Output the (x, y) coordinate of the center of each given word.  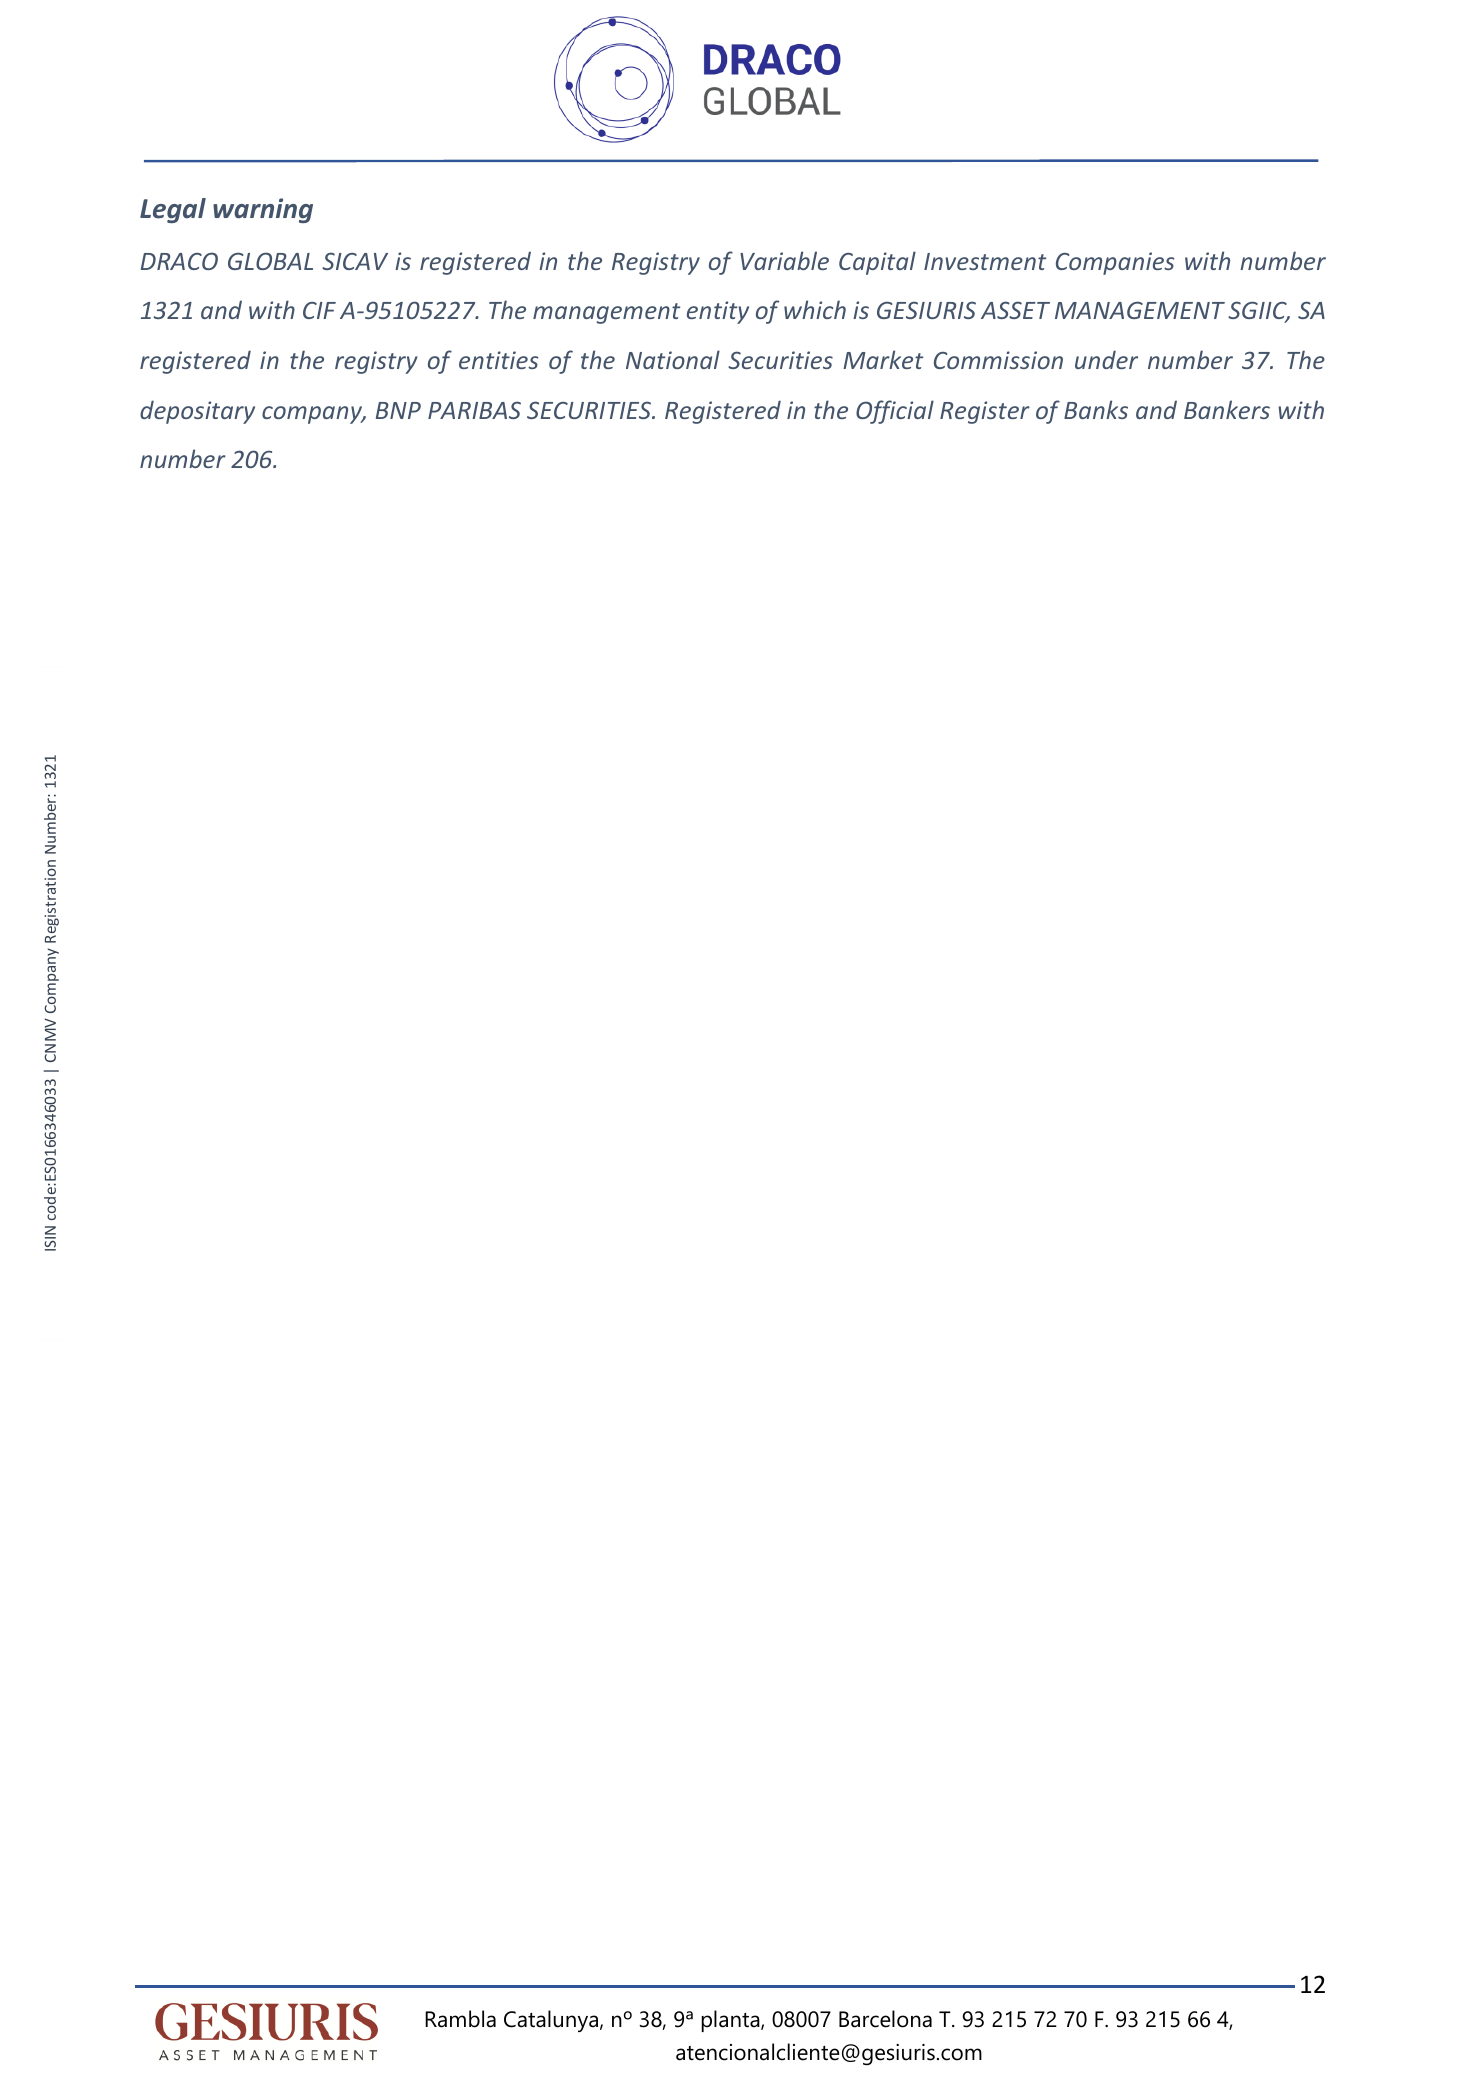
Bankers (1227, 409)
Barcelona (885, 2019)
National (673, 359)
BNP (398, 410)
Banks (1096, 409)
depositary (197, 412)
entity (718, 312)
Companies (1115, 263)
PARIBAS (474, 410)
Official (895, 412)
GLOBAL (270, 261)
